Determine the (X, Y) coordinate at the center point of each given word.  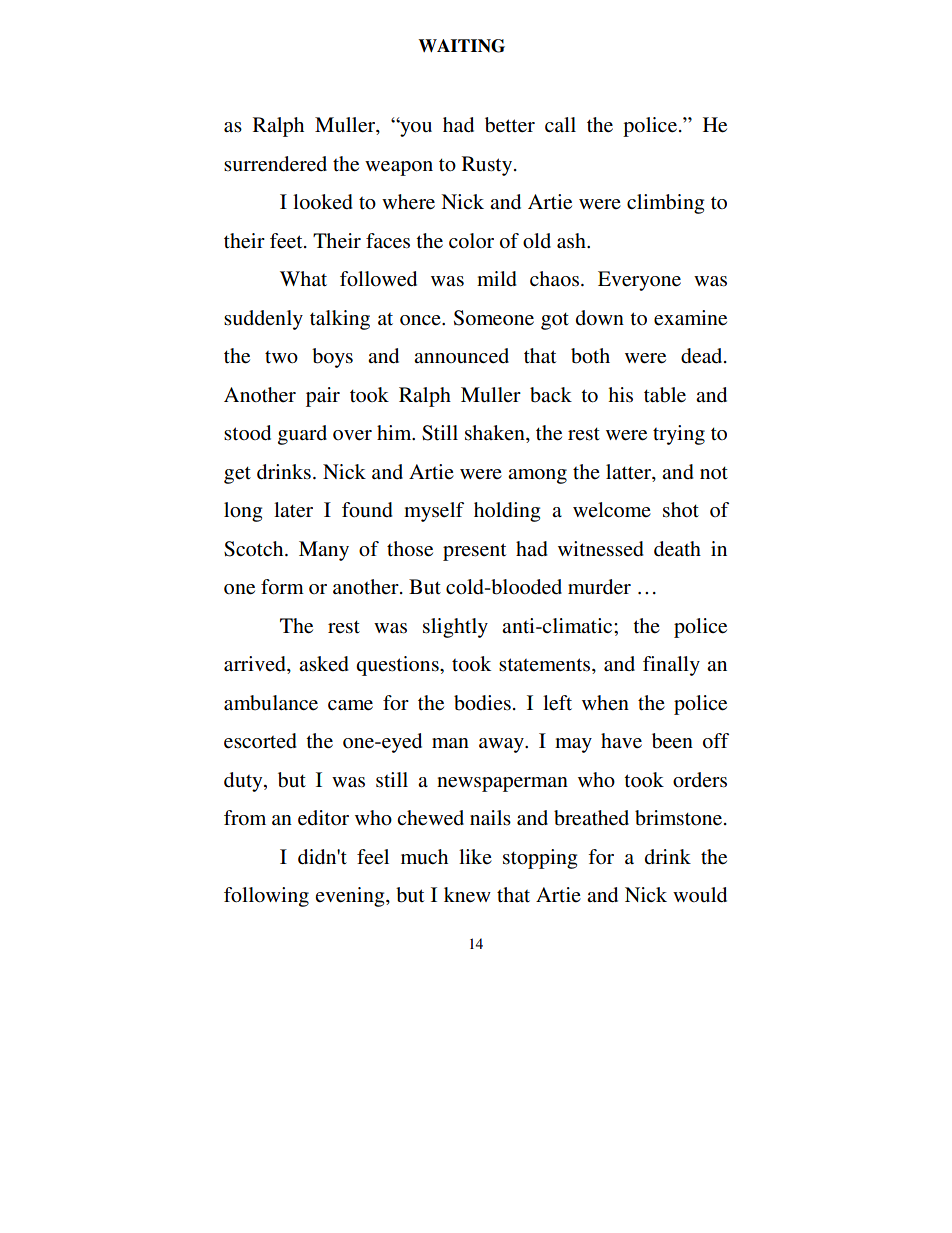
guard (302, 435)
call (560, 124)
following (266, 897)
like (475, 856)
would (700, 895)
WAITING (461, 46)
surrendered (275, 164)
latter (630, 472)
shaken (496, 434)
